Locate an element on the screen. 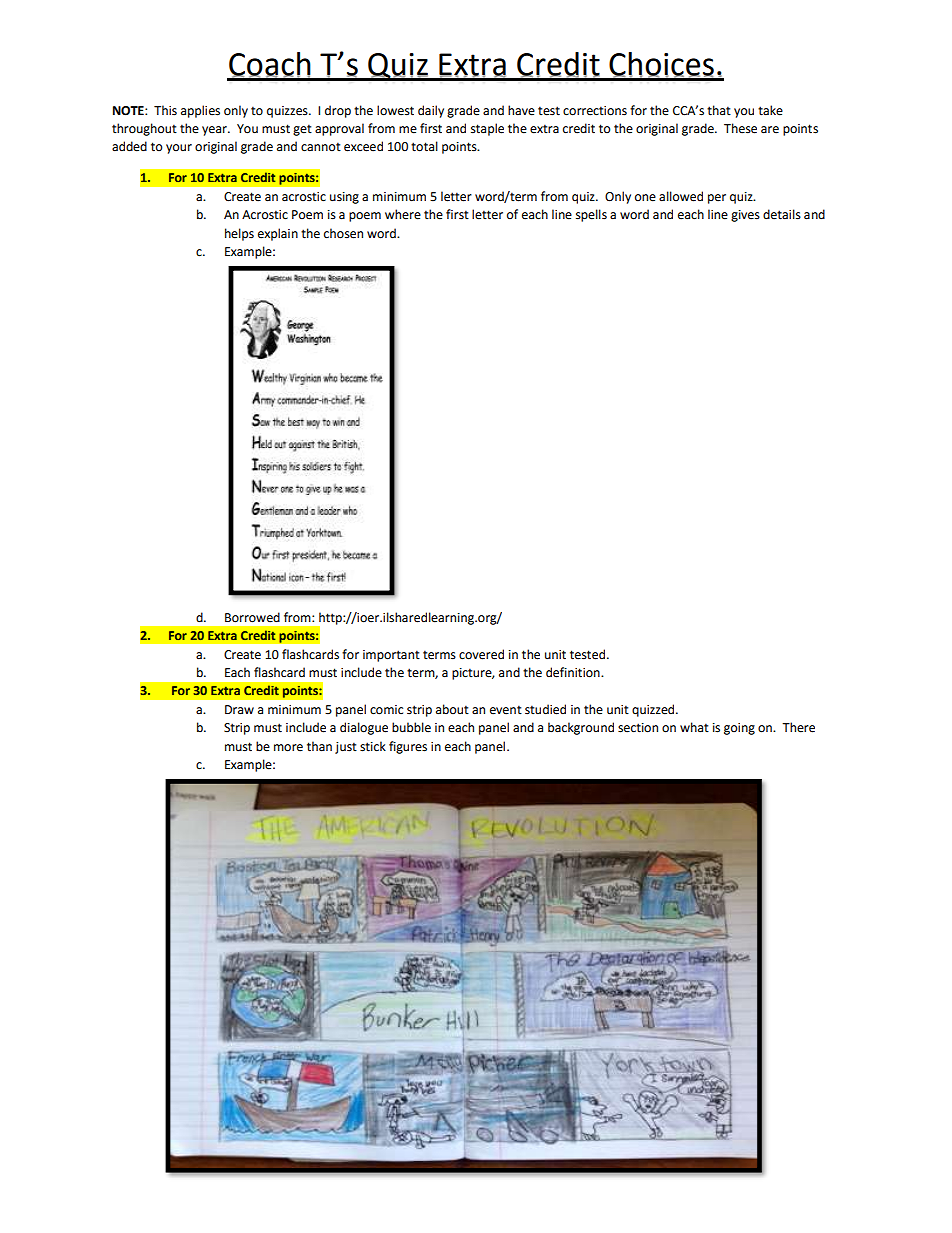 This screenshot has height=1233, width=952. helps is located at coordinates (239, 234).
